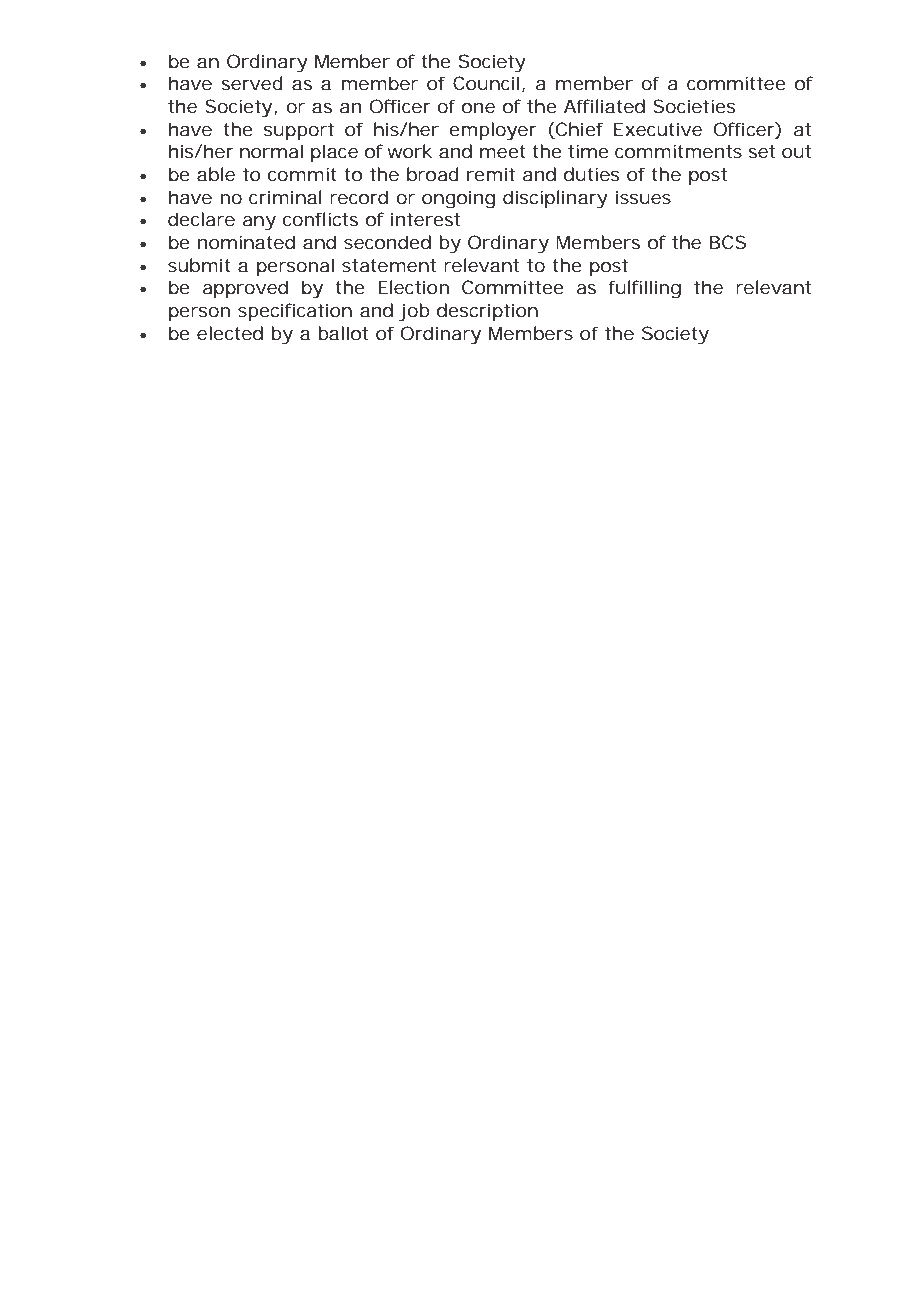 Image resolution: width=924 pixels, height=1309 pixels. I want to click on Election, so click(413, 287).
